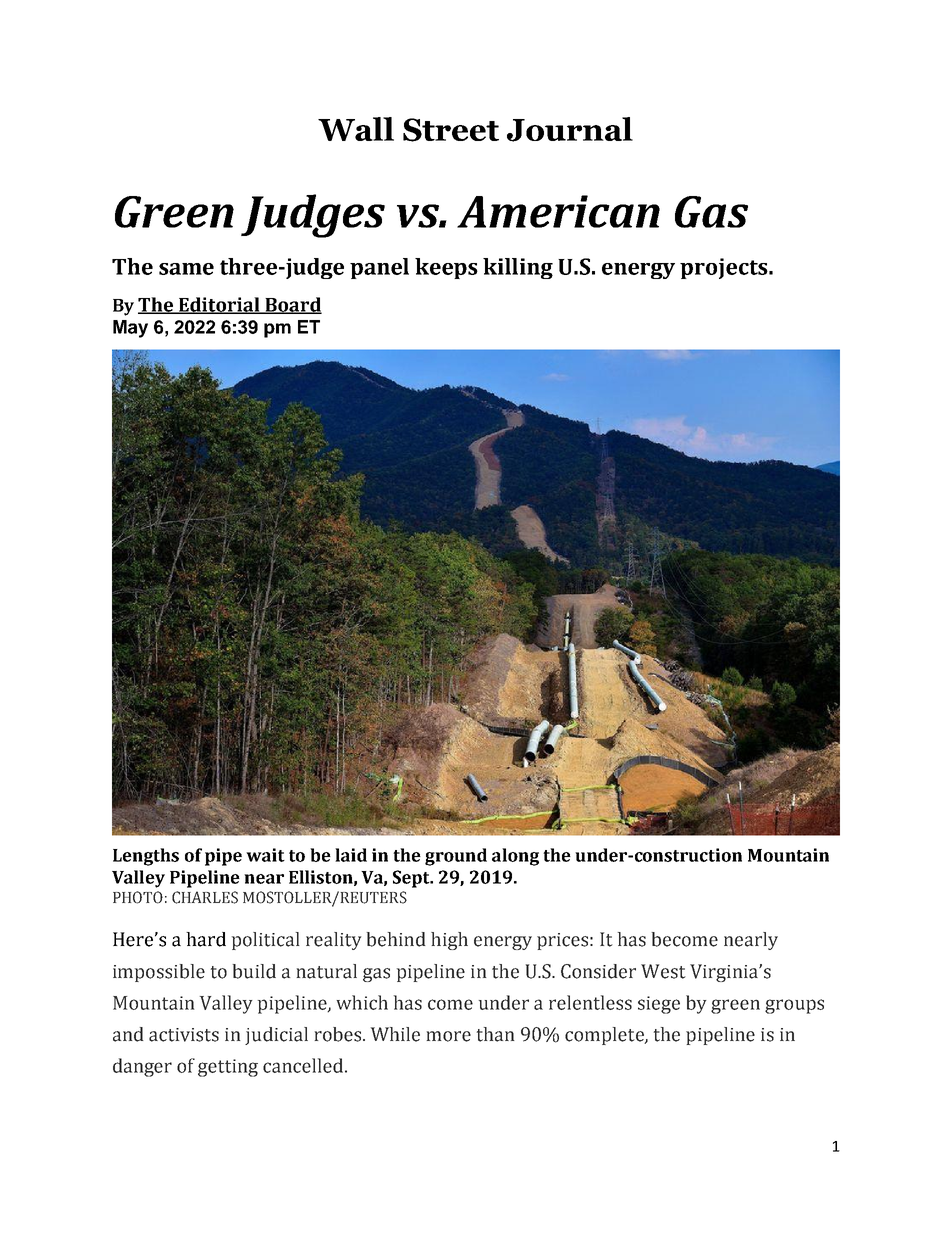  Describe the element at coordinates (451, 130) in the image. I see `Street` at that location.
